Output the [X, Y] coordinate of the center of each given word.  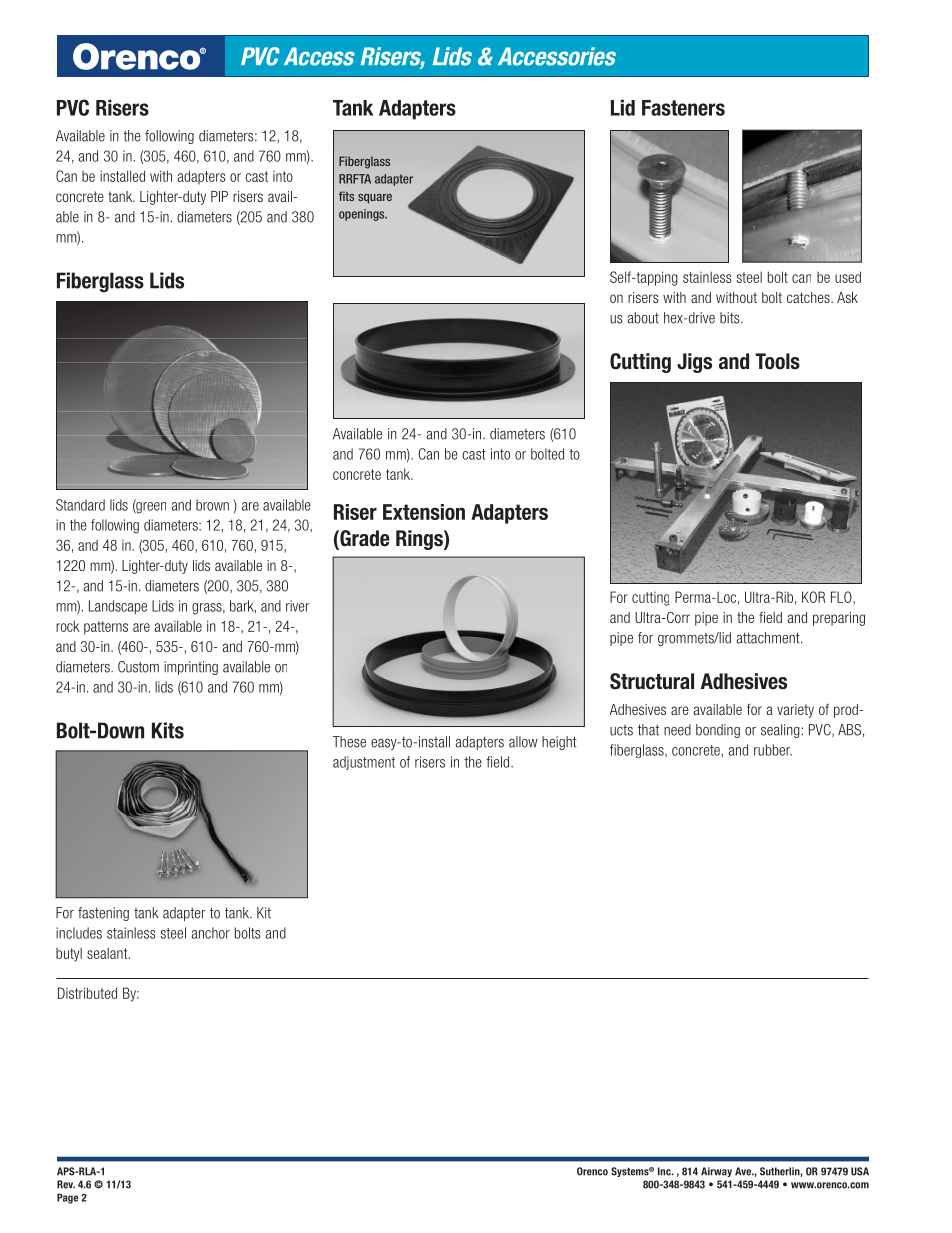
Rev [66, 1184]
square [375, 199]
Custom [138, 667]
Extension [424, 512]
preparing [839, 619]
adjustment [364, 763]
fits [346, 196]
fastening [103, 914]
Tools [777, 361]
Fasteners [683, 108]
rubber [773, 750]
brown [212, 505]
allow [523, 742]
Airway [716, 1172]
